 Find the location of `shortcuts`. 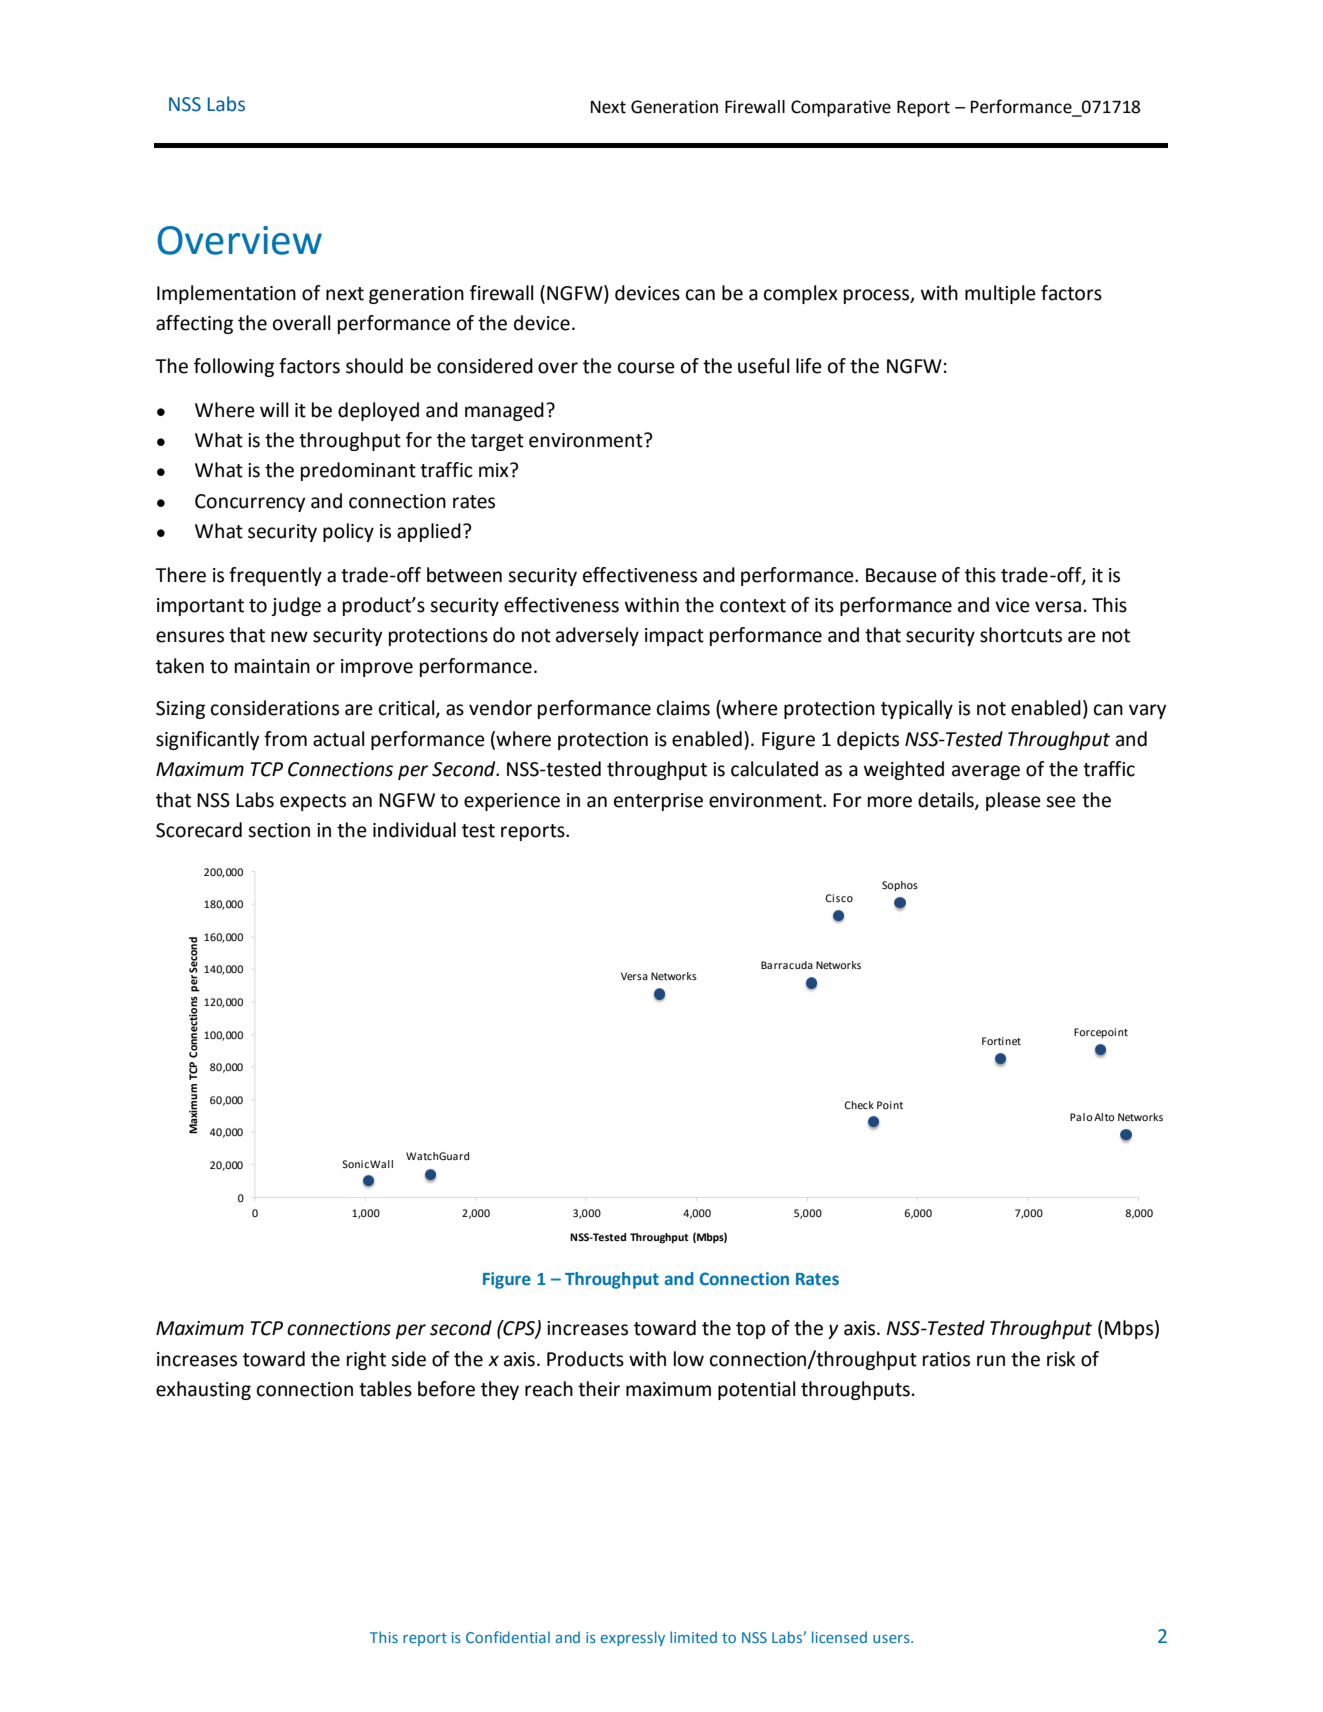

shortcuts is located at coordinates (1021, 635).
